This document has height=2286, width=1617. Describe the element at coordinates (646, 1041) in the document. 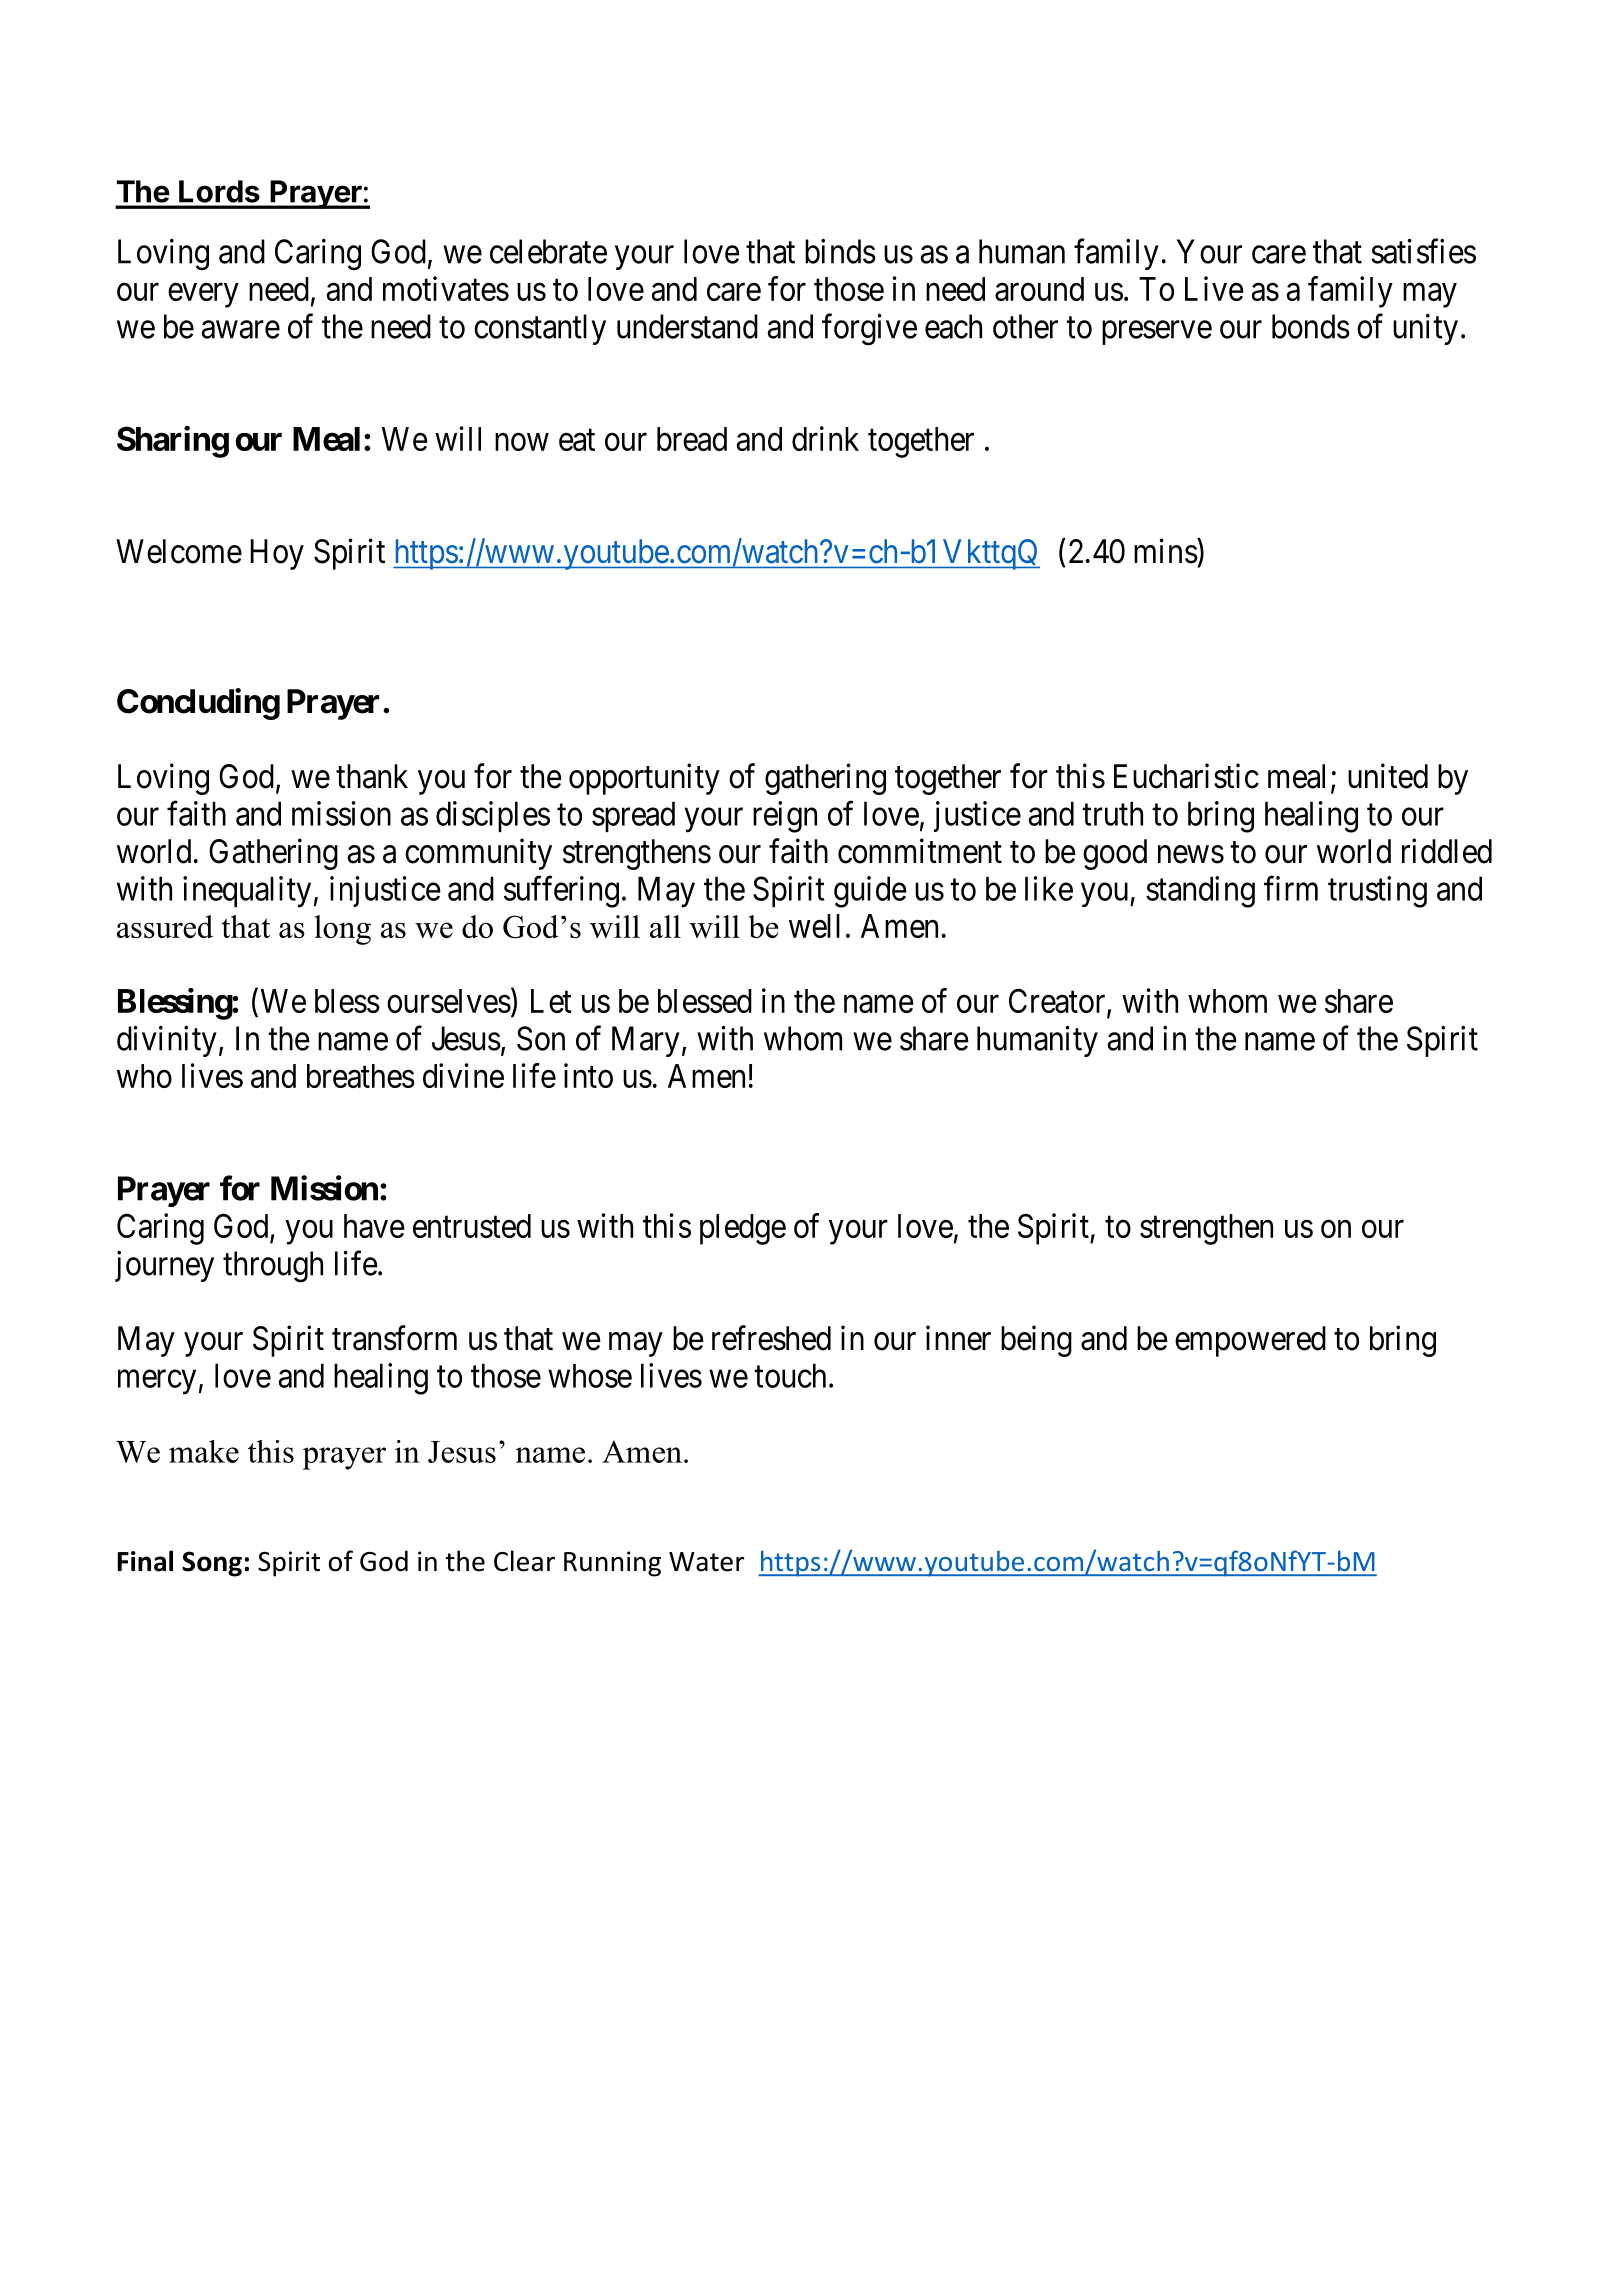

I see `Mary` at that location.
